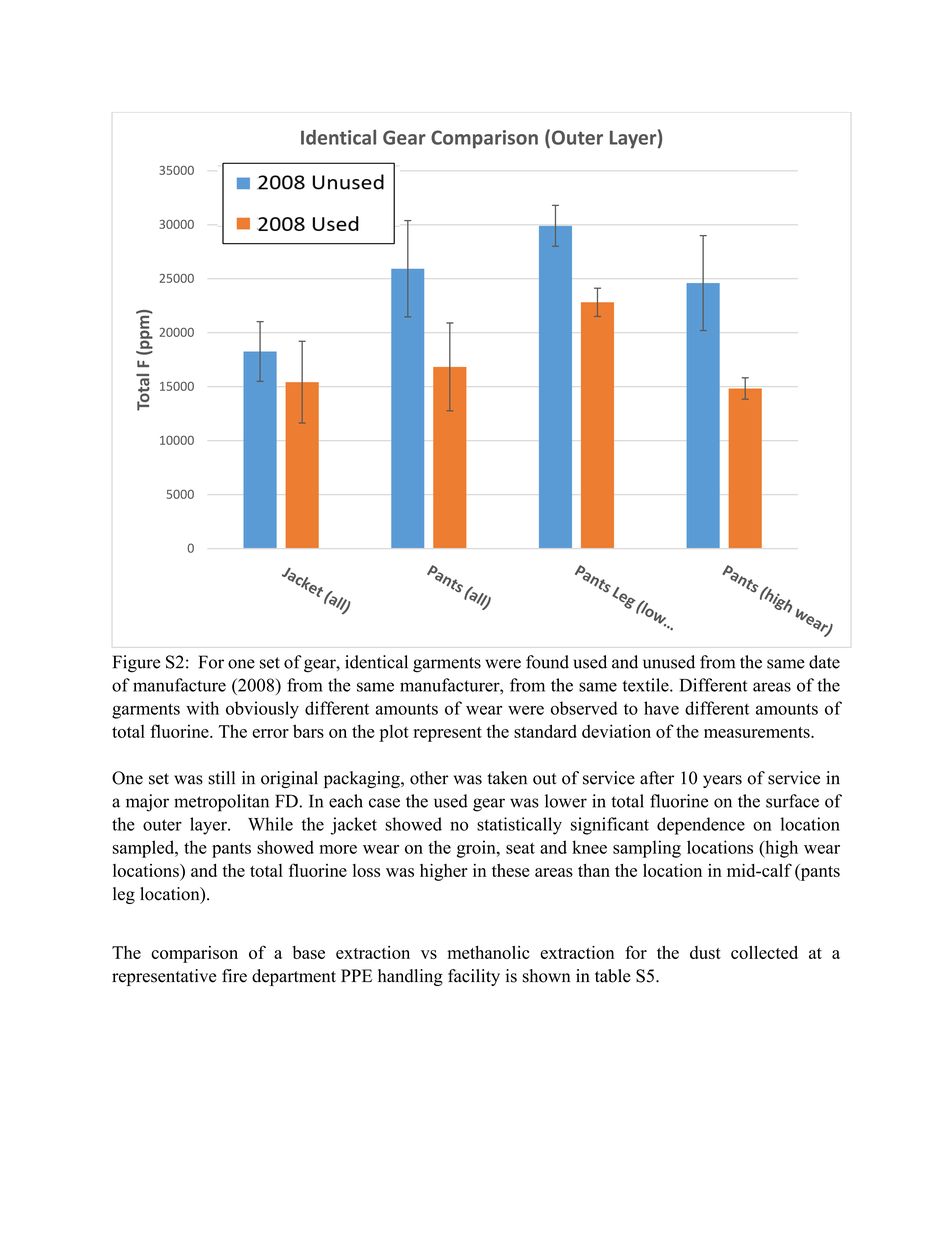  What do you see at coordinates (234, 976) in the image?
I see `fire` at bounding box center [234, 976].
